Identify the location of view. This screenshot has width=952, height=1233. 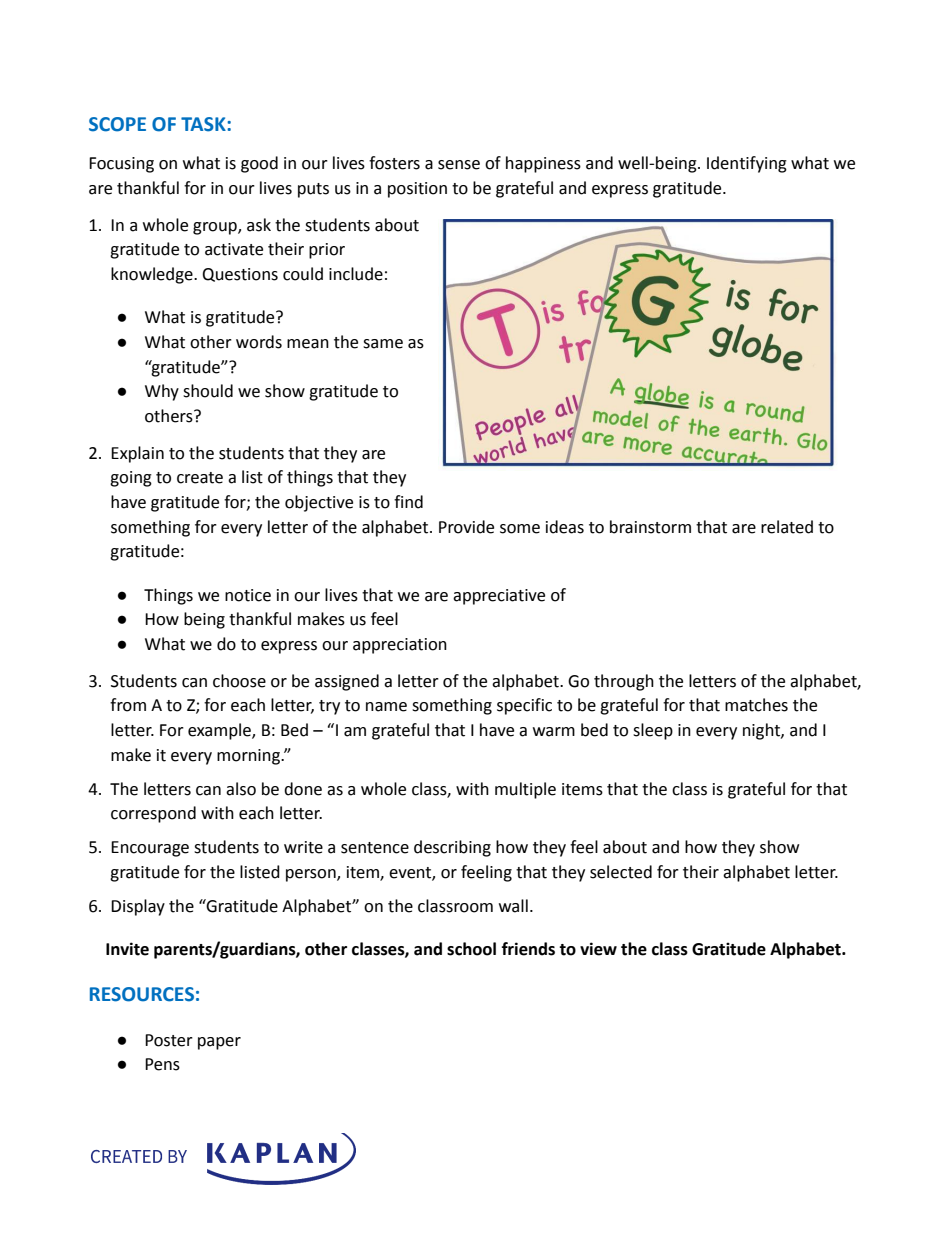
(598, 949).
